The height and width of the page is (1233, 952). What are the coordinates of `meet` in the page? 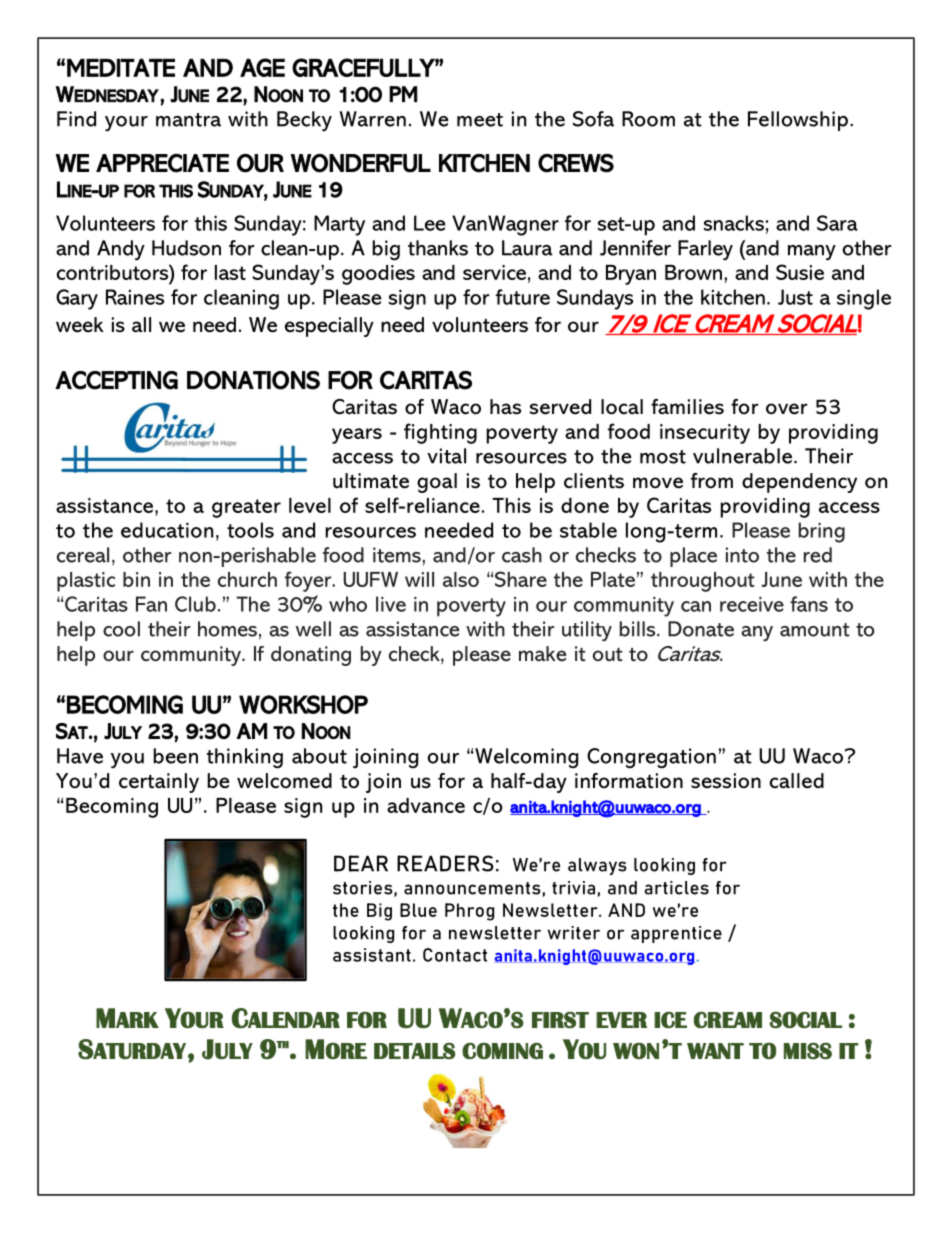 It's located at (480, 120).
